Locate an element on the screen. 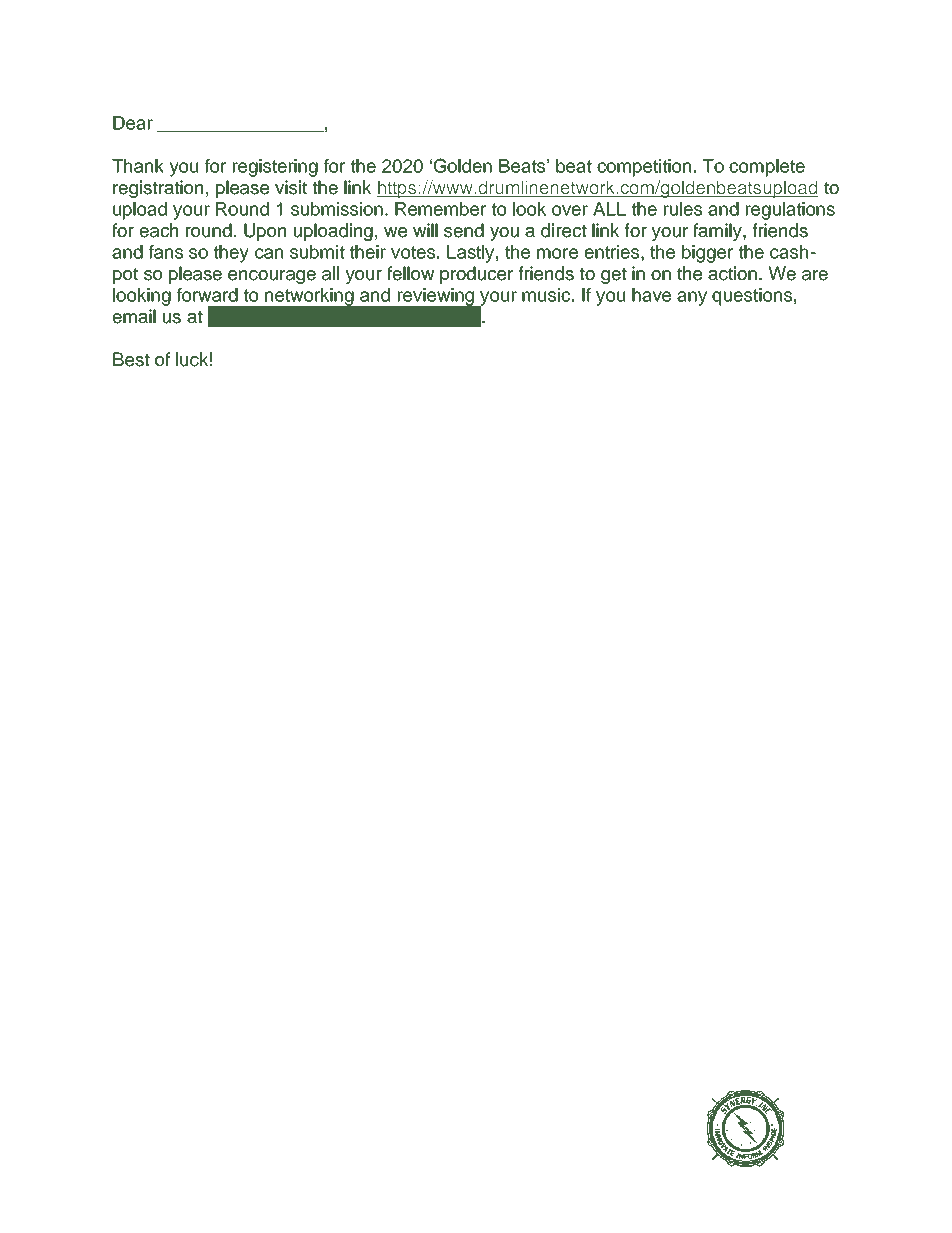 The width and height of the screenshot is (952, 1233). any is located at coordinates (692, 298).
